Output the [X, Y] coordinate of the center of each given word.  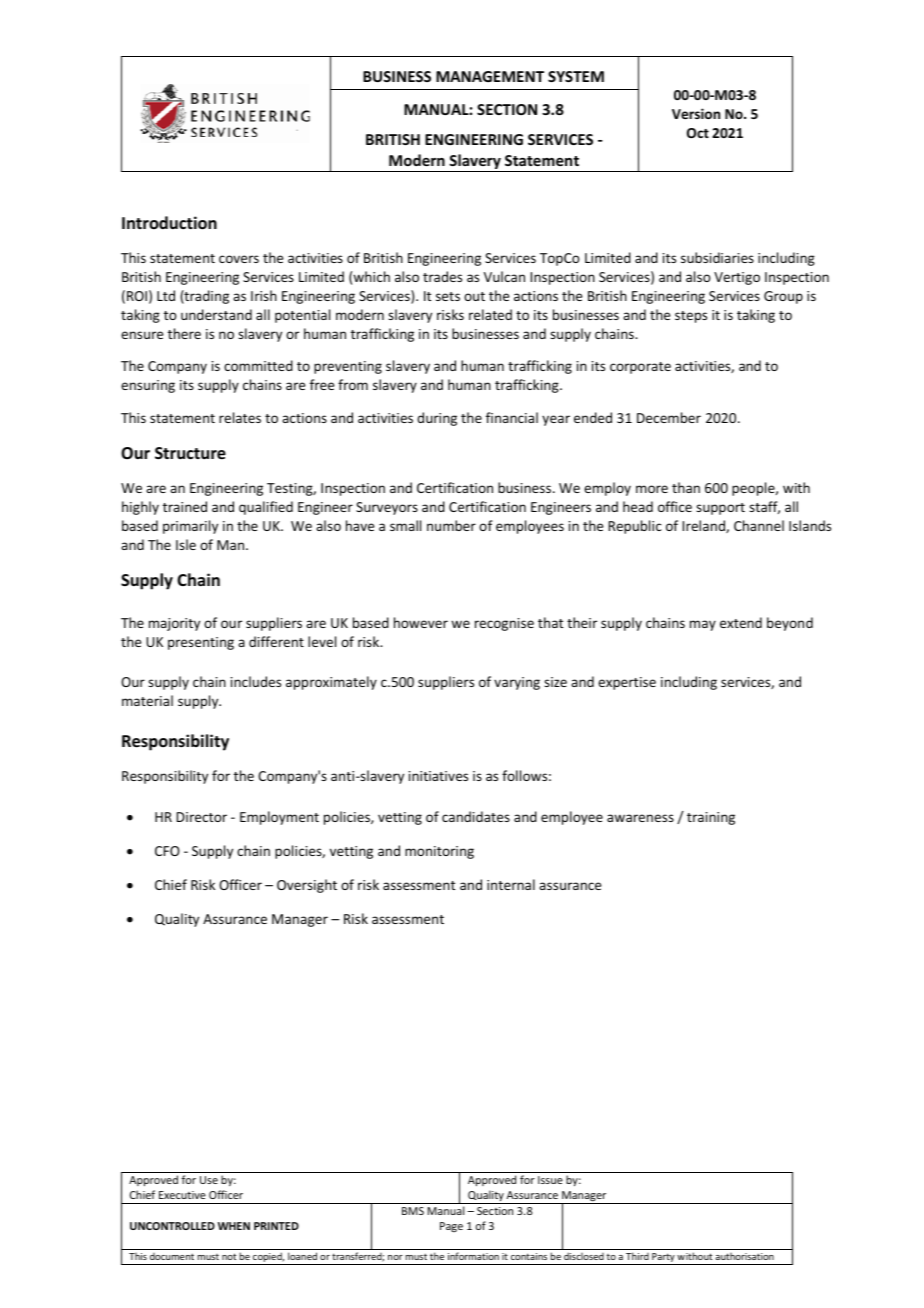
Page [451, 1227]
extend [741, 622]
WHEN [234, 1226]
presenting [201, 643]
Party [663, 1259]
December [669, 417]
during [437, 419]
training [711, 818]
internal [511, 884]
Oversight [307, 886]
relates [240, 417]
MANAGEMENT [490, 76]
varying [517, 683]
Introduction [169, 223]
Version [696, 113]
